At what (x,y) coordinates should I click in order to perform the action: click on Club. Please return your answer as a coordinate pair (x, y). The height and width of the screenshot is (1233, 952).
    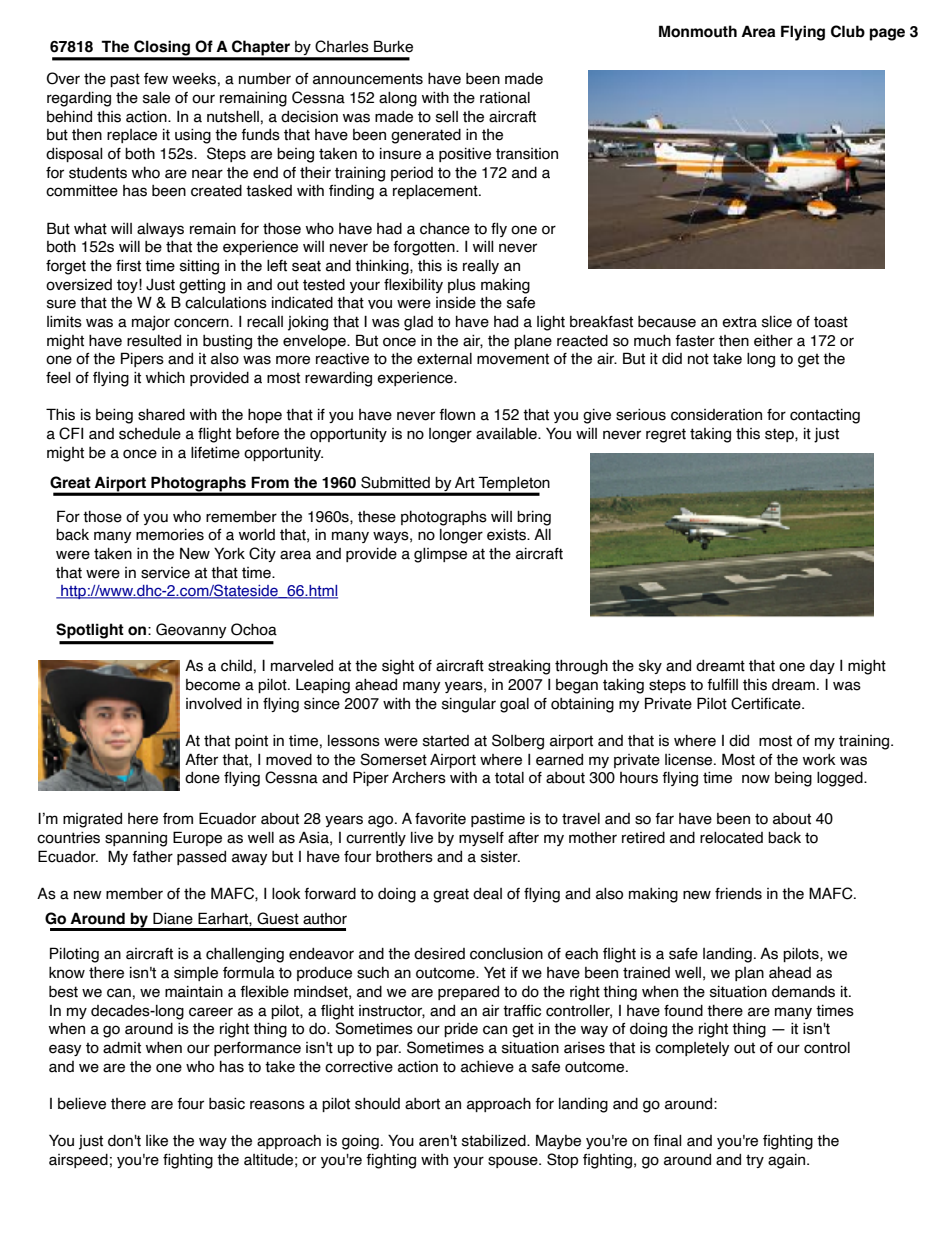
    Looking at the image, I should click on (848, 31).
